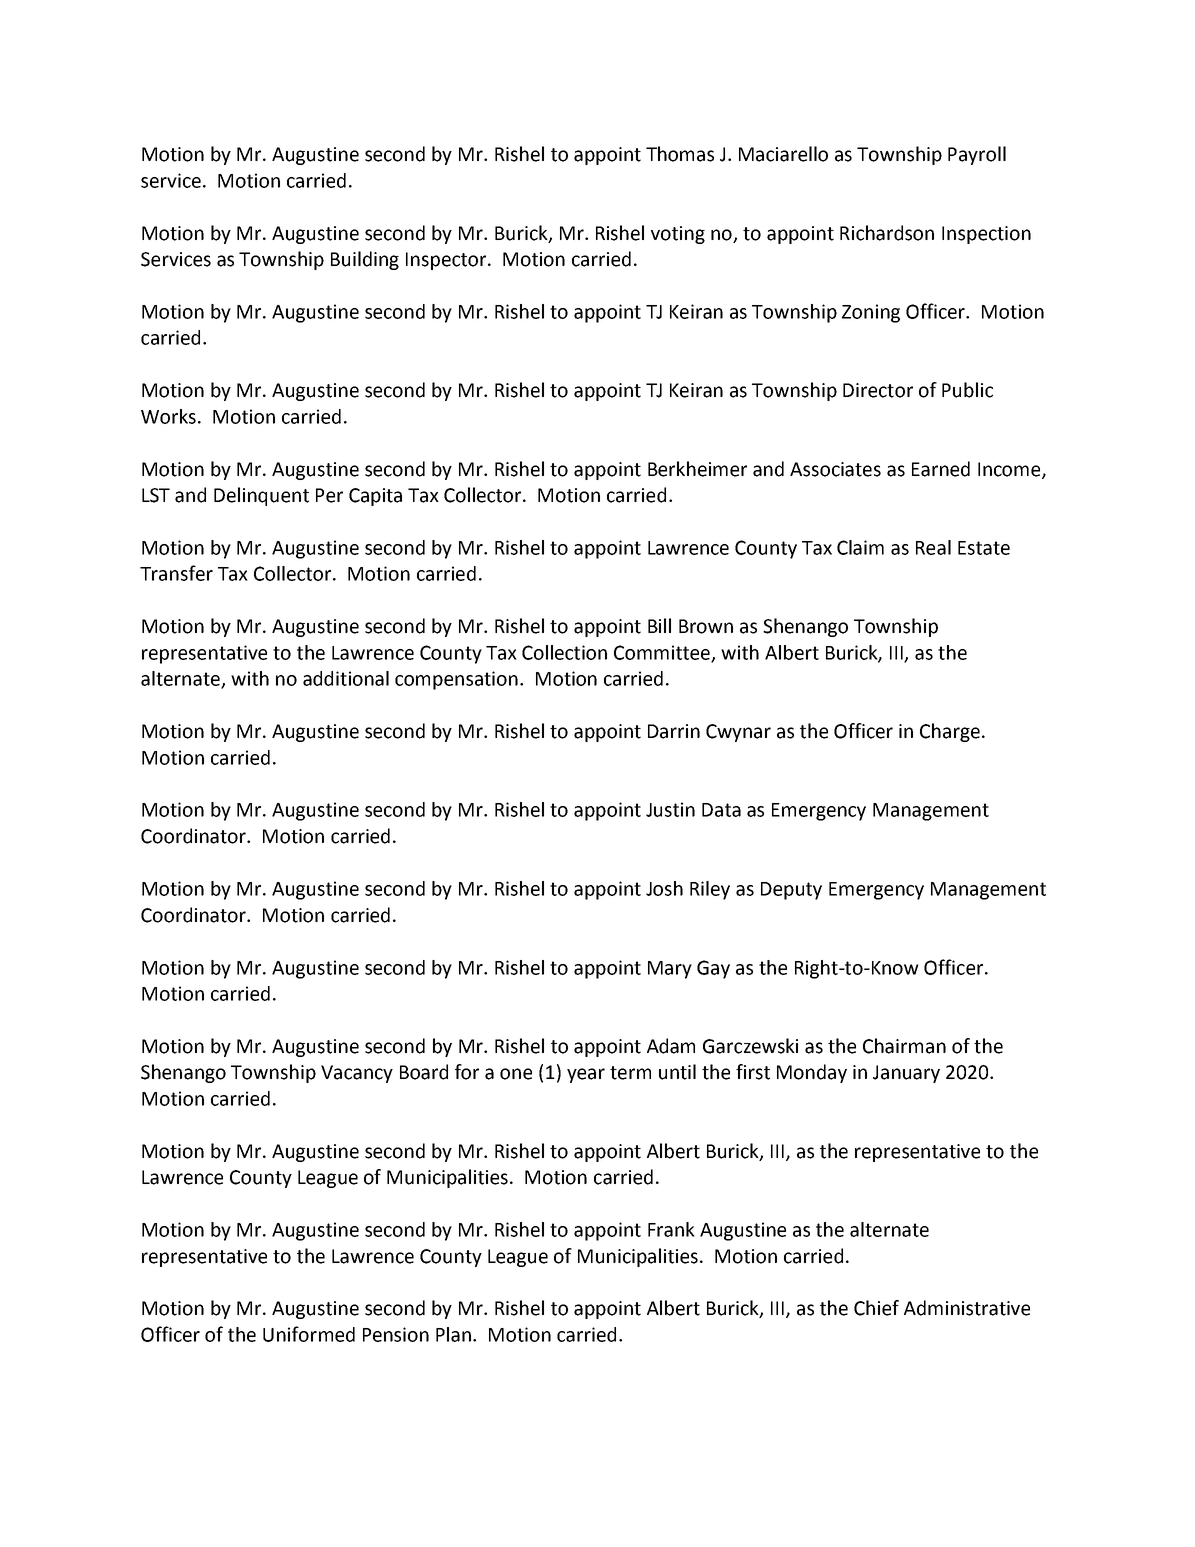 This screenshot has width=1195, height=1547. I want to click on additional, so click(346, 678).
